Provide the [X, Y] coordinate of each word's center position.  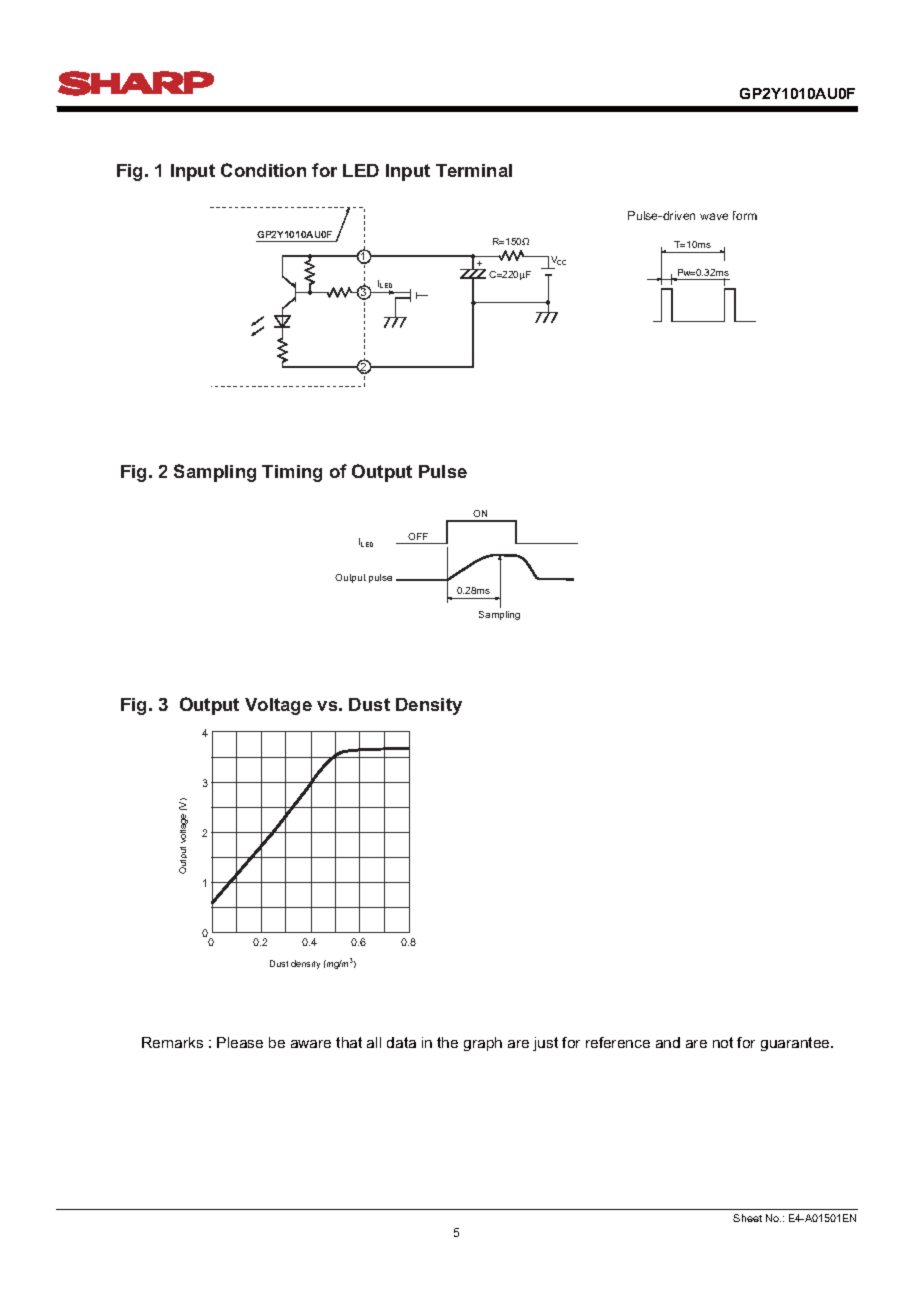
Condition [263, 170]
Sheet [747, 1218]
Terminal [474, 170]
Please [240, 1042]
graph [483, 1044]
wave [714, 216]
